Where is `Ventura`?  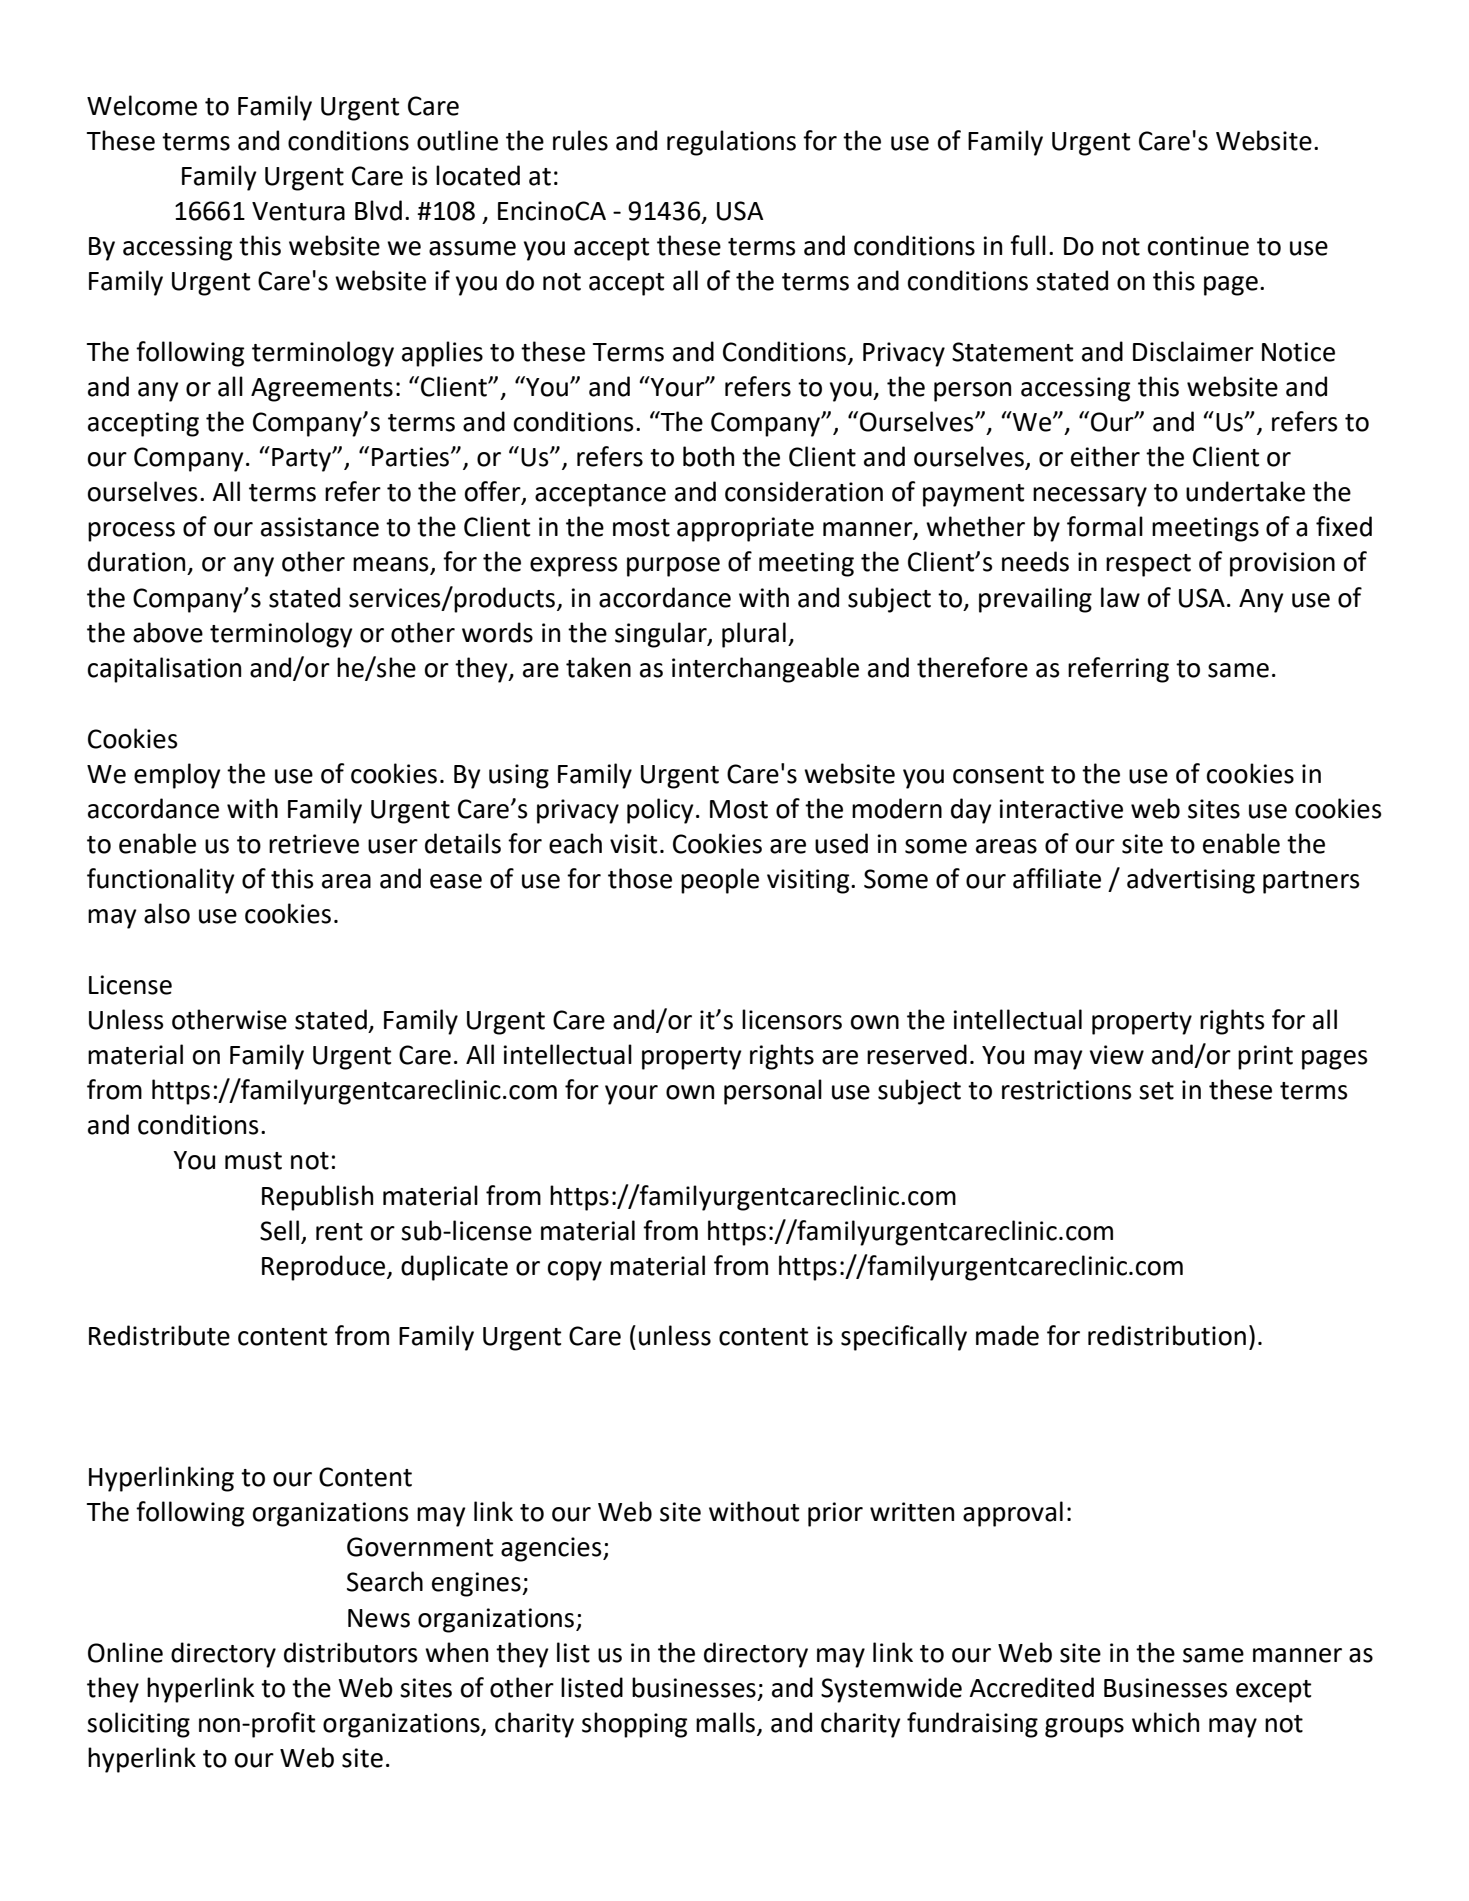 Ventura is located at coordinates (298, 211).
